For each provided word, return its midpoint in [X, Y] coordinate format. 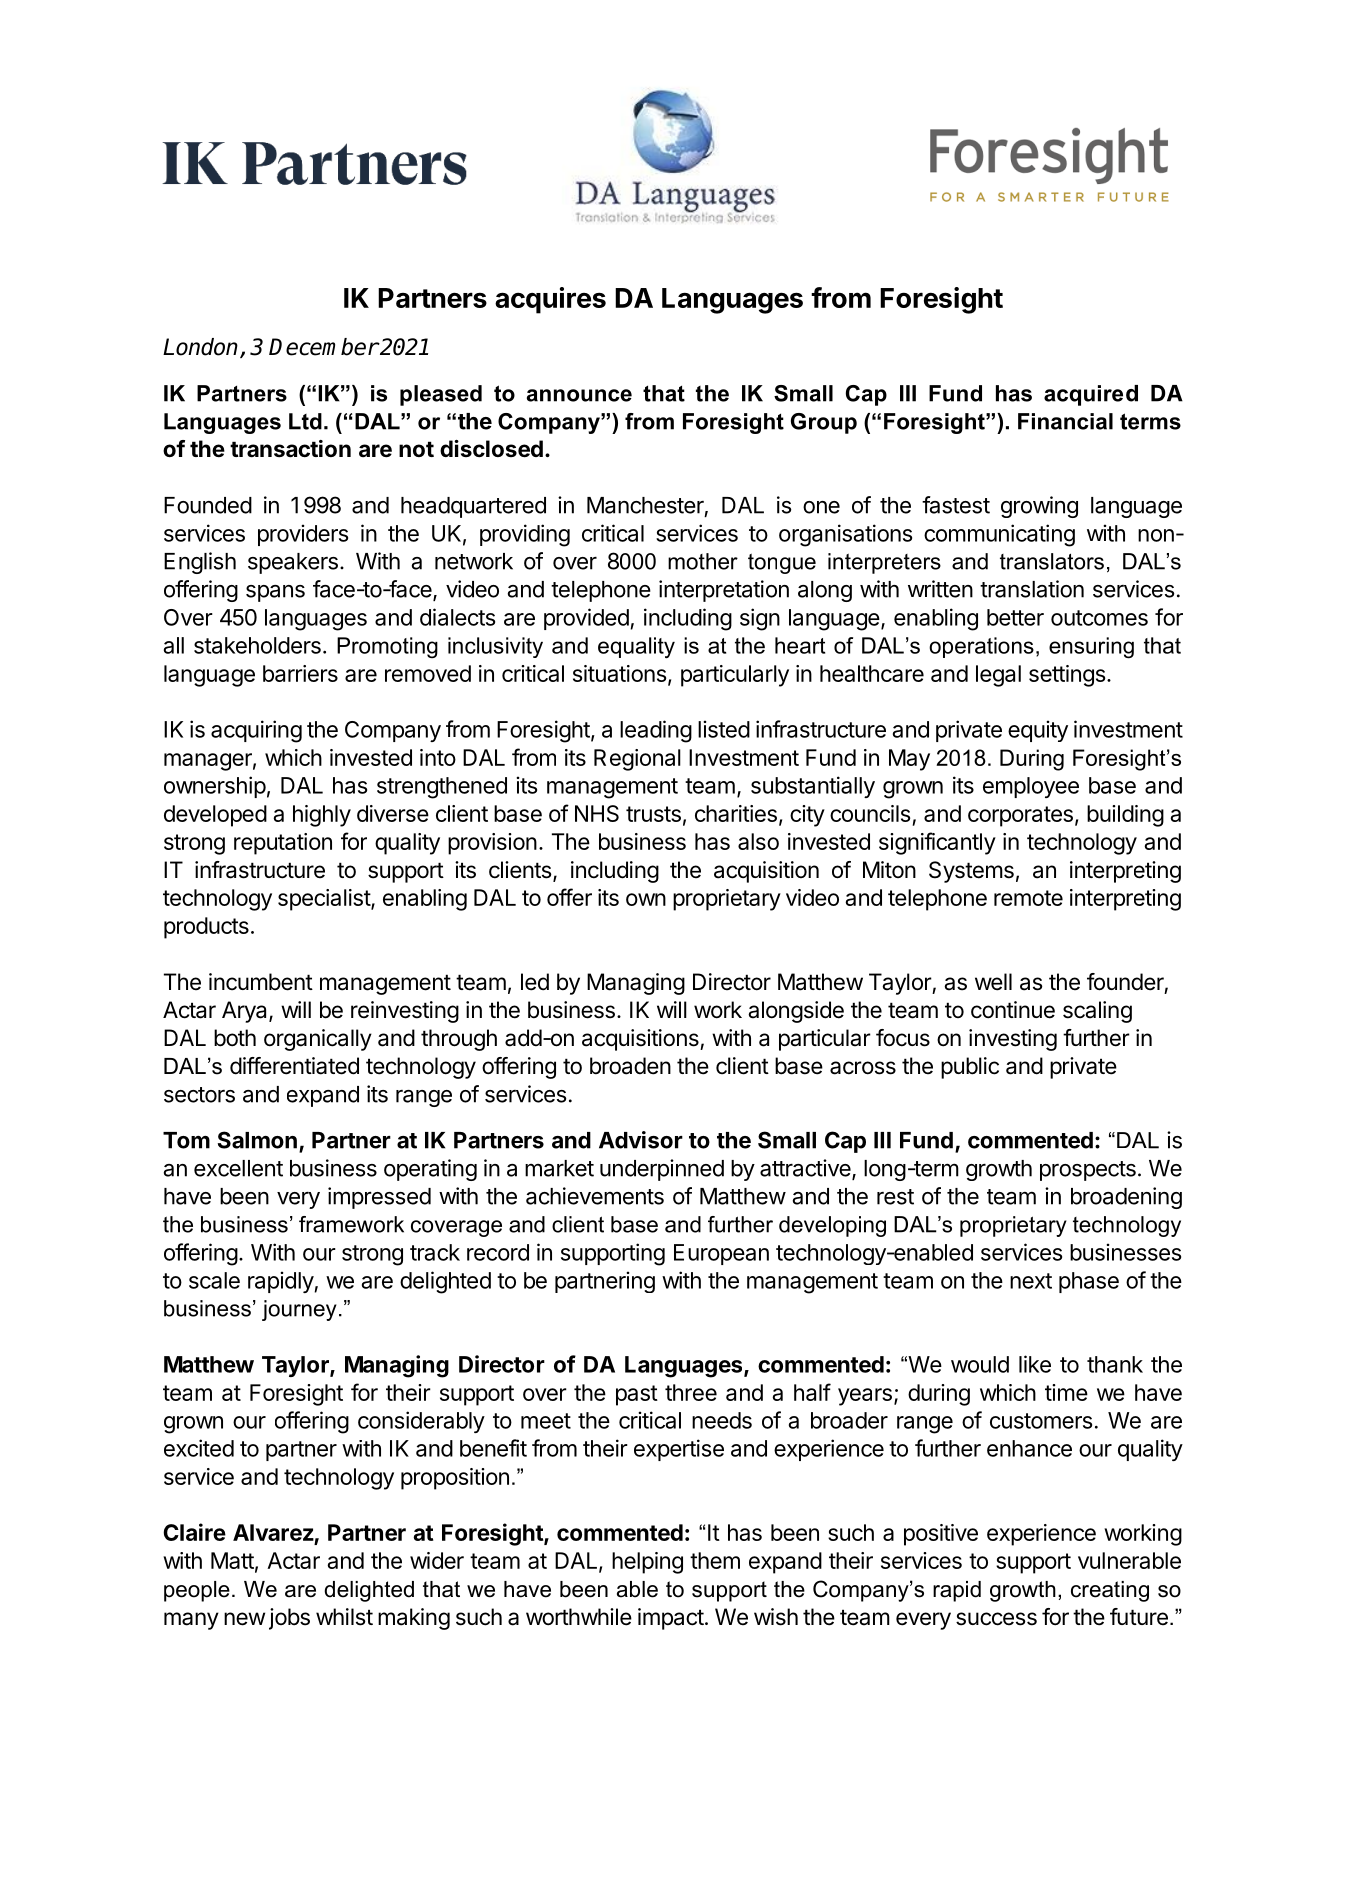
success [996, 1619]
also [758, 841]
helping [647, 1563]
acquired [1091, 395]
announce [579, 395]
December [324, 347]
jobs [289, 1619]
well [993, 982]
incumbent [261, 982]
